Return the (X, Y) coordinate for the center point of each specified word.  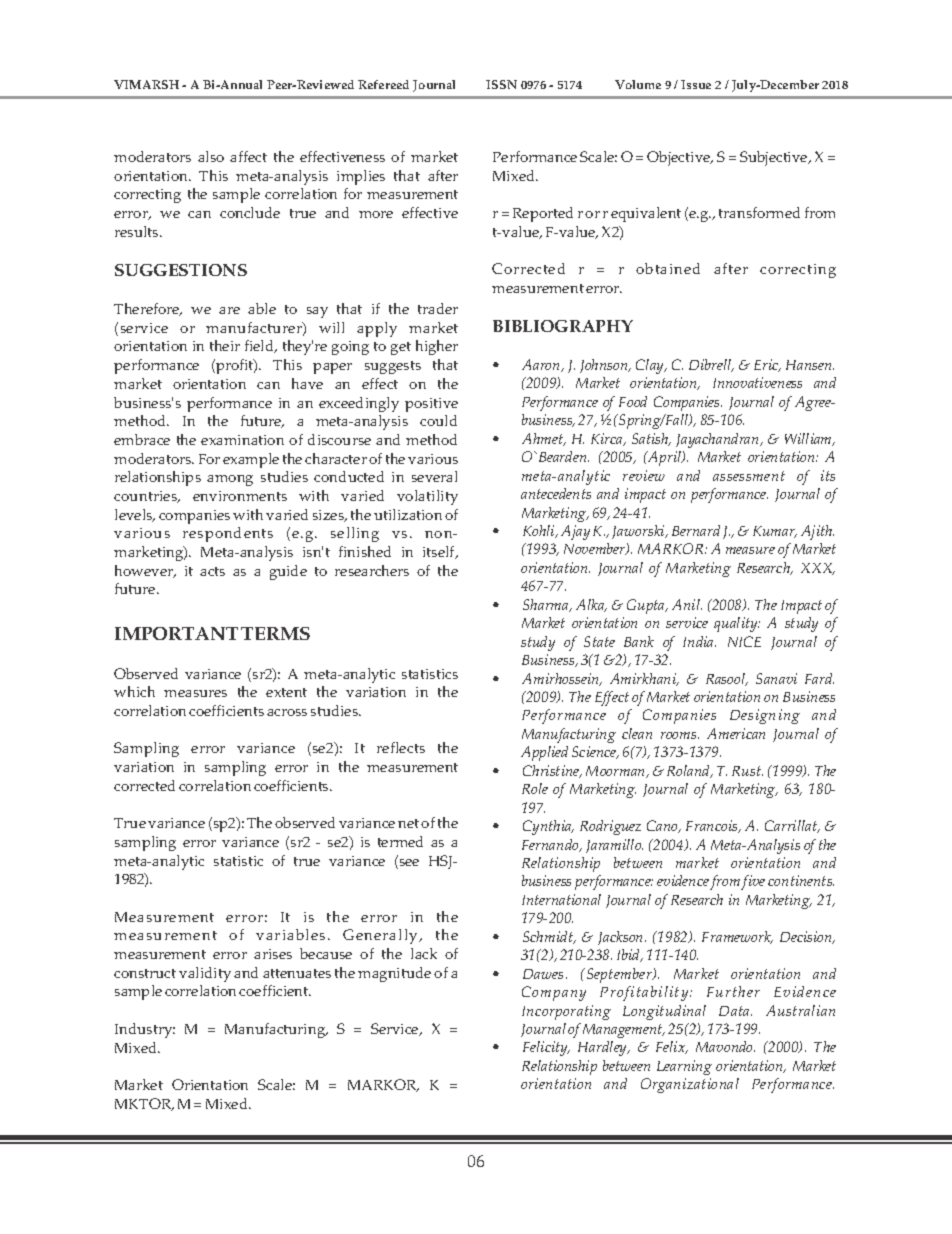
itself (440, 552)
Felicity (546, 1048)
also (211, 156)
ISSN (501, 84)
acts (212, 571)
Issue (696, 84)
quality (737, 624)
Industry (145, 1030)
